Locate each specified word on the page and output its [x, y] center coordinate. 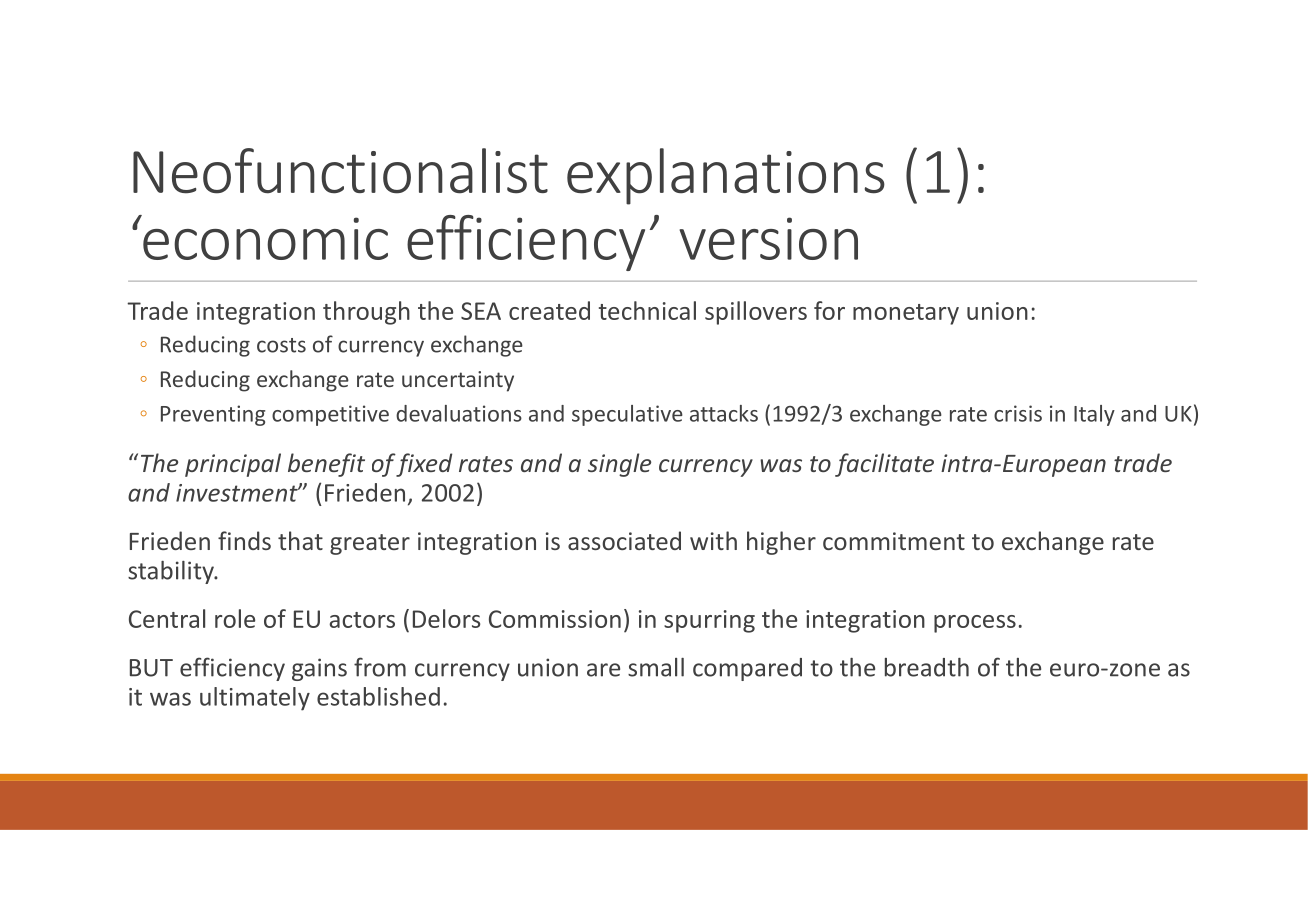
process [975, 624]
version [768, 238]
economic [264, 237]
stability [172, 572]
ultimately [255, 699]
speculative [627, 415]
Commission [555, 619]
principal [233, 465]
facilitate [884, 465]
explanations [726, 176]
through [366, 313]
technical [647, 310]
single [619, 465]
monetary [906, 314]
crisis [1018, 413]
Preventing [213, 415]
